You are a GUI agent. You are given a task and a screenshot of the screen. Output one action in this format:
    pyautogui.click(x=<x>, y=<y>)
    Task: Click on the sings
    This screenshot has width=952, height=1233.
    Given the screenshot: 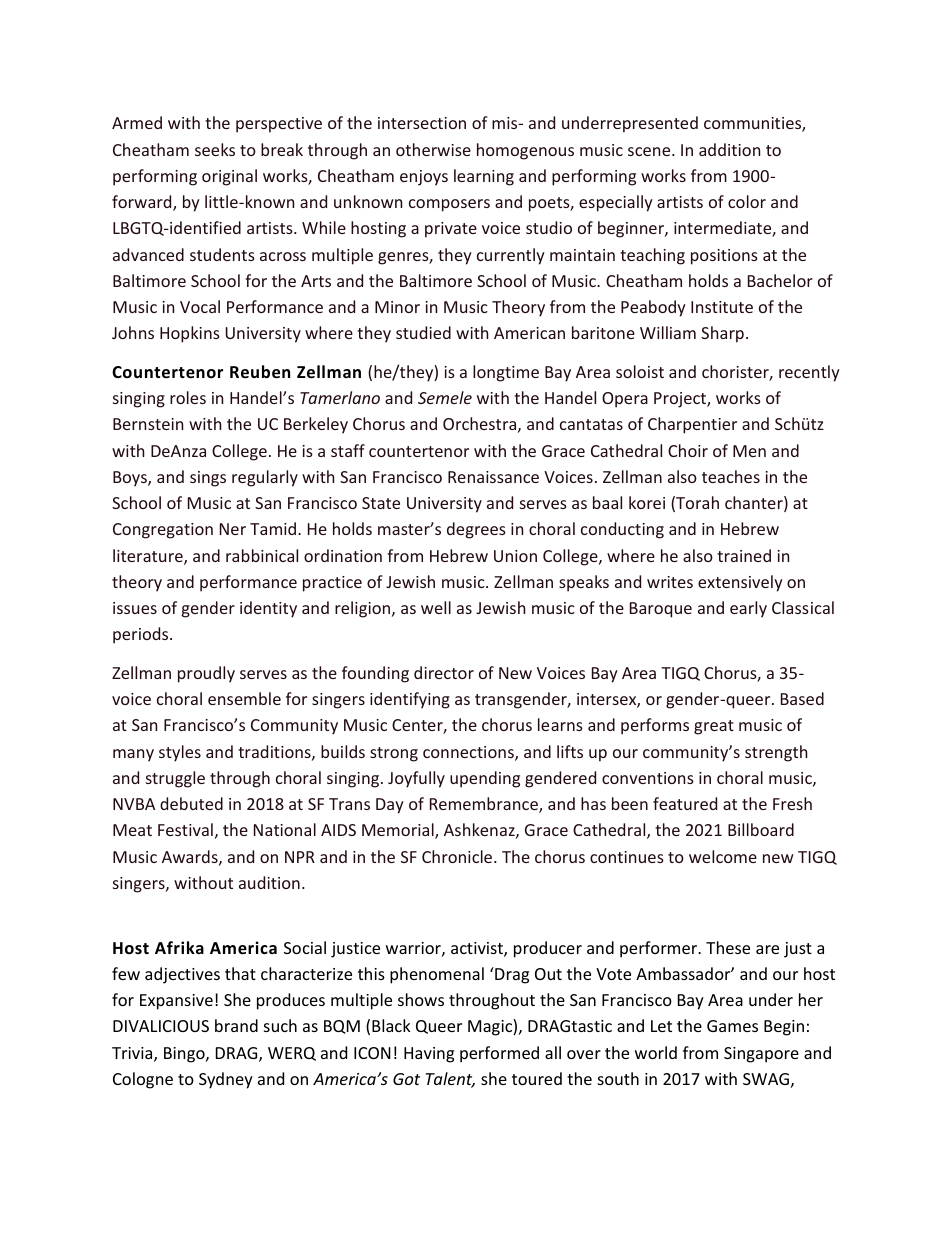 What is the action you would take?
    pyautogui.click(x=208, y=479)
